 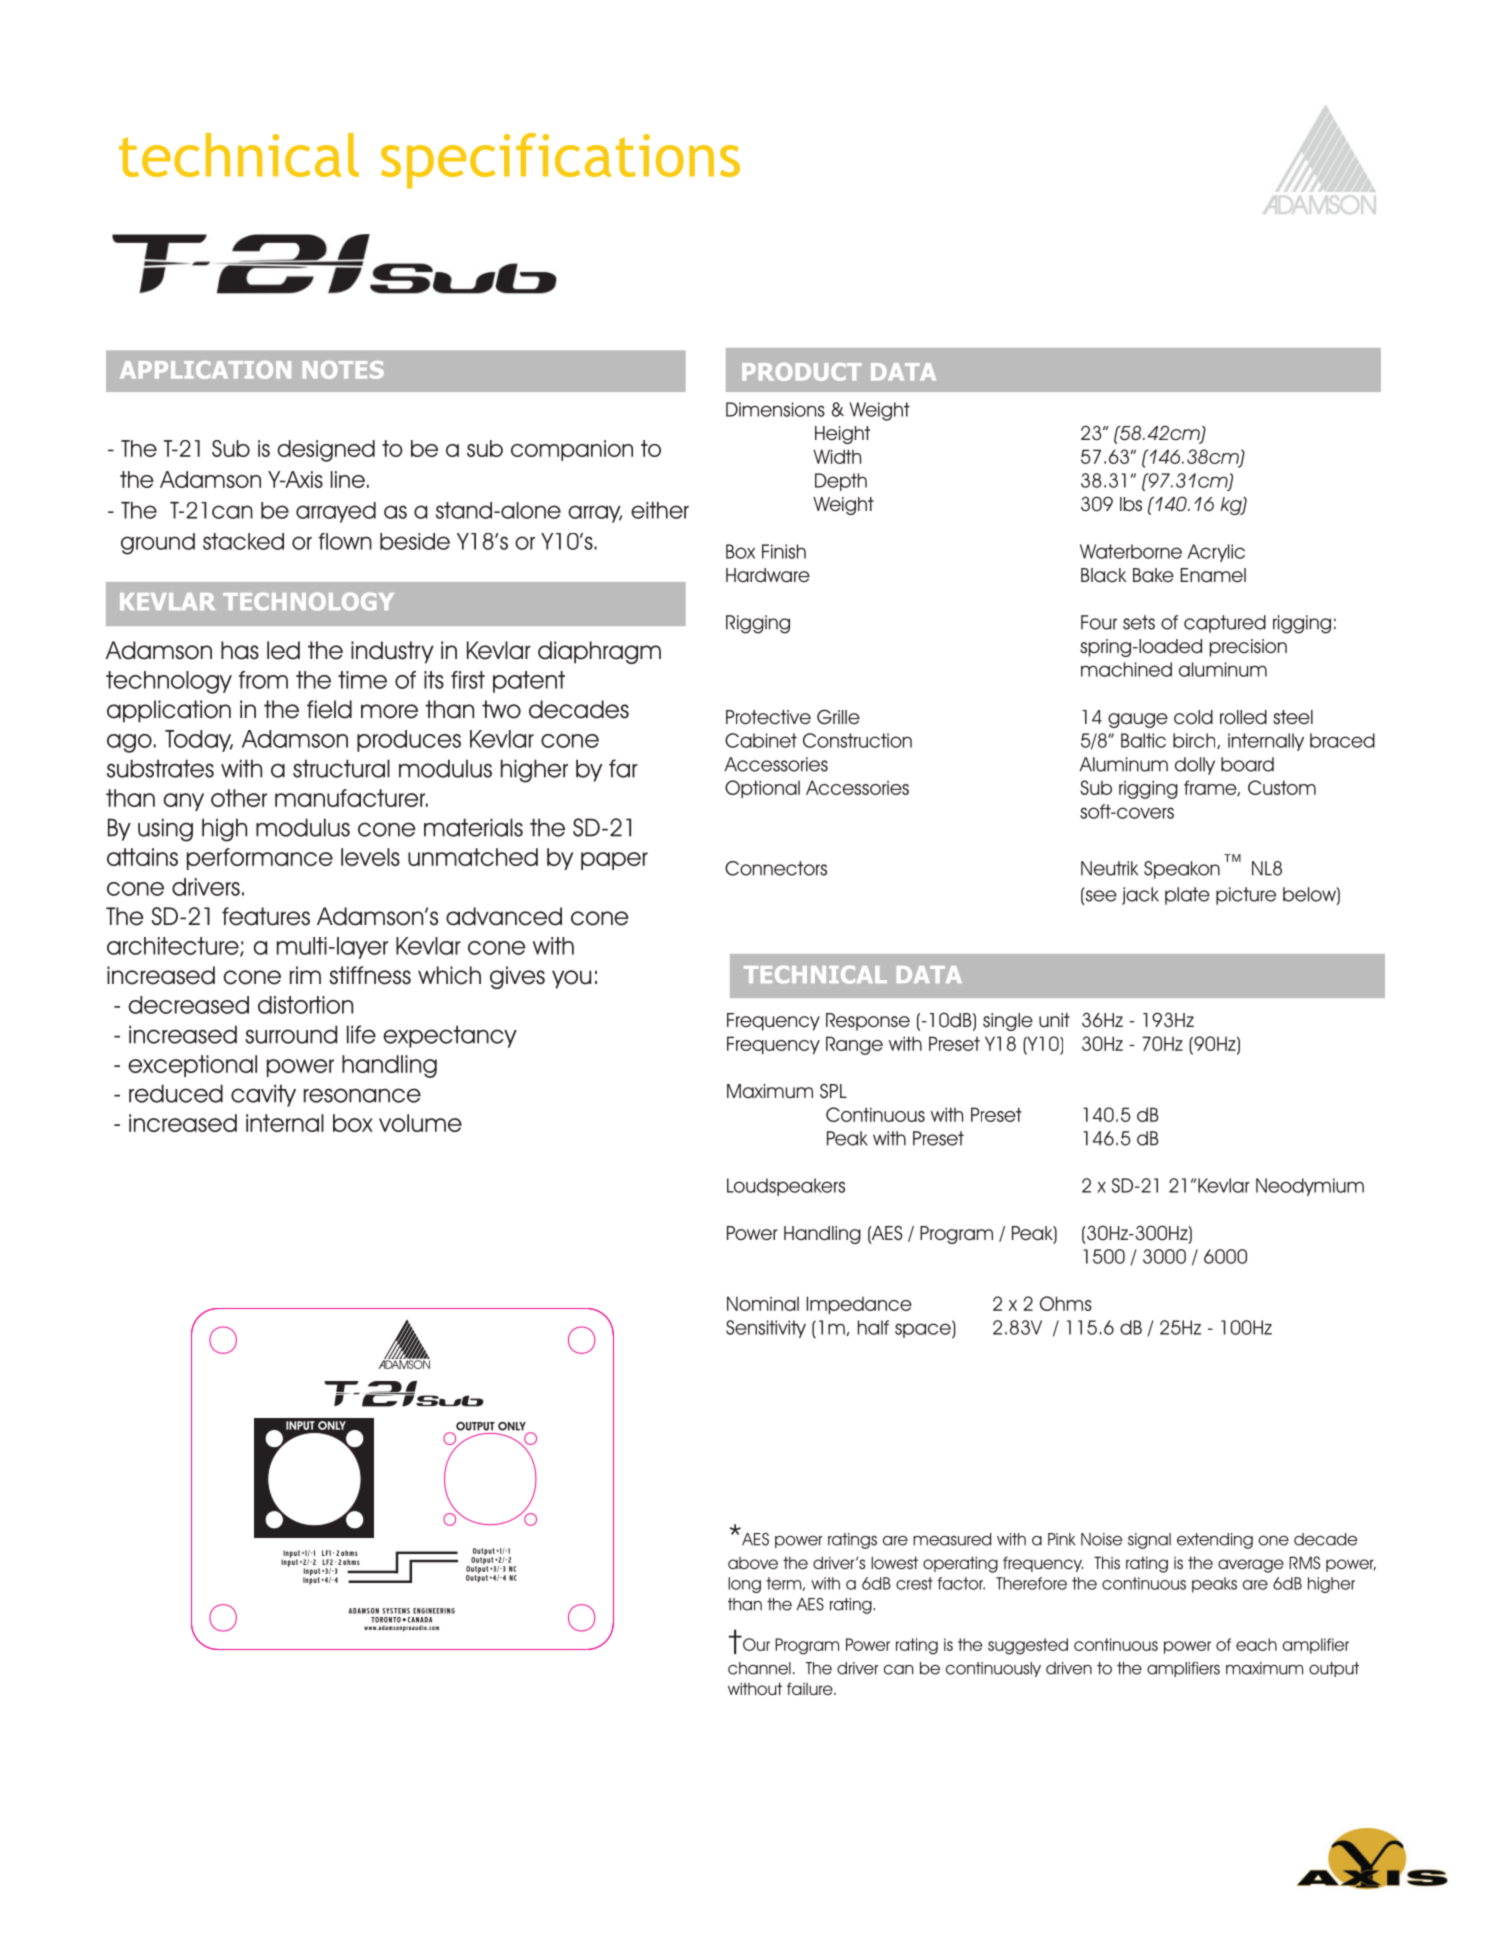 What do you see at coordinates (263, 1095) in the screenshot?
I see `cavity` at bounding box center [263, 1095].
